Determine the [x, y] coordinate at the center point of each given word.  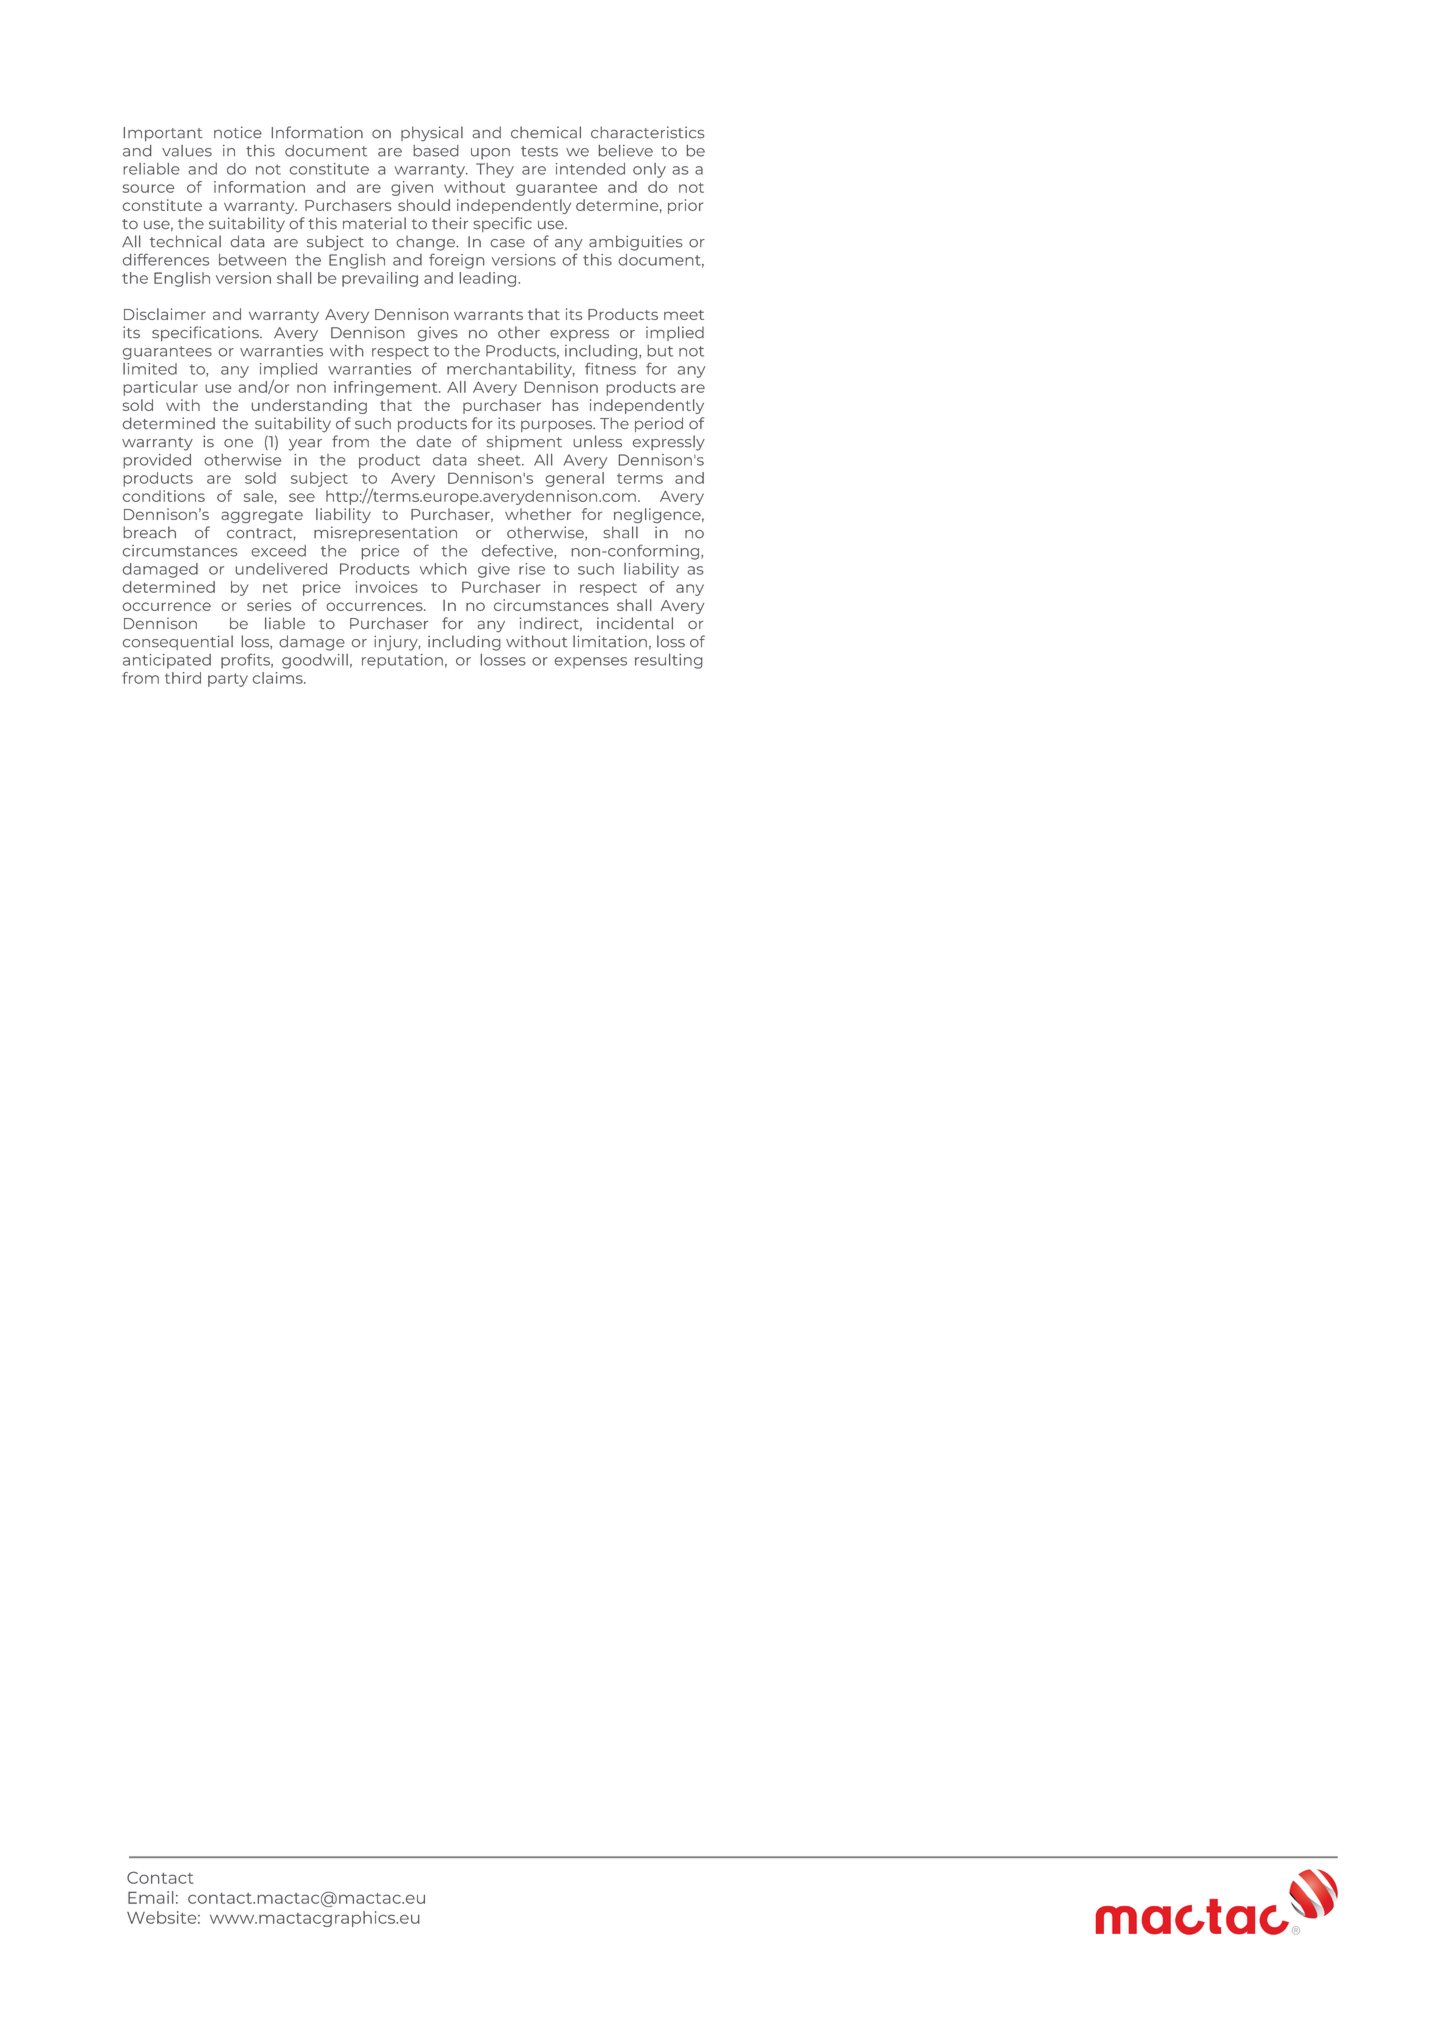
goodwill [315, 661]
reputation [402, 661]
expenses [591, 662]
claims [279, 678]
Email [150, 1897]
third [183, 678]
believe [625, 151]
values [187, 151]
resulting [669, 661]
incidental [635, 623]
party [228, 680]
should [424, 205]
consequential [178, 642]
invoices [387, 587]
